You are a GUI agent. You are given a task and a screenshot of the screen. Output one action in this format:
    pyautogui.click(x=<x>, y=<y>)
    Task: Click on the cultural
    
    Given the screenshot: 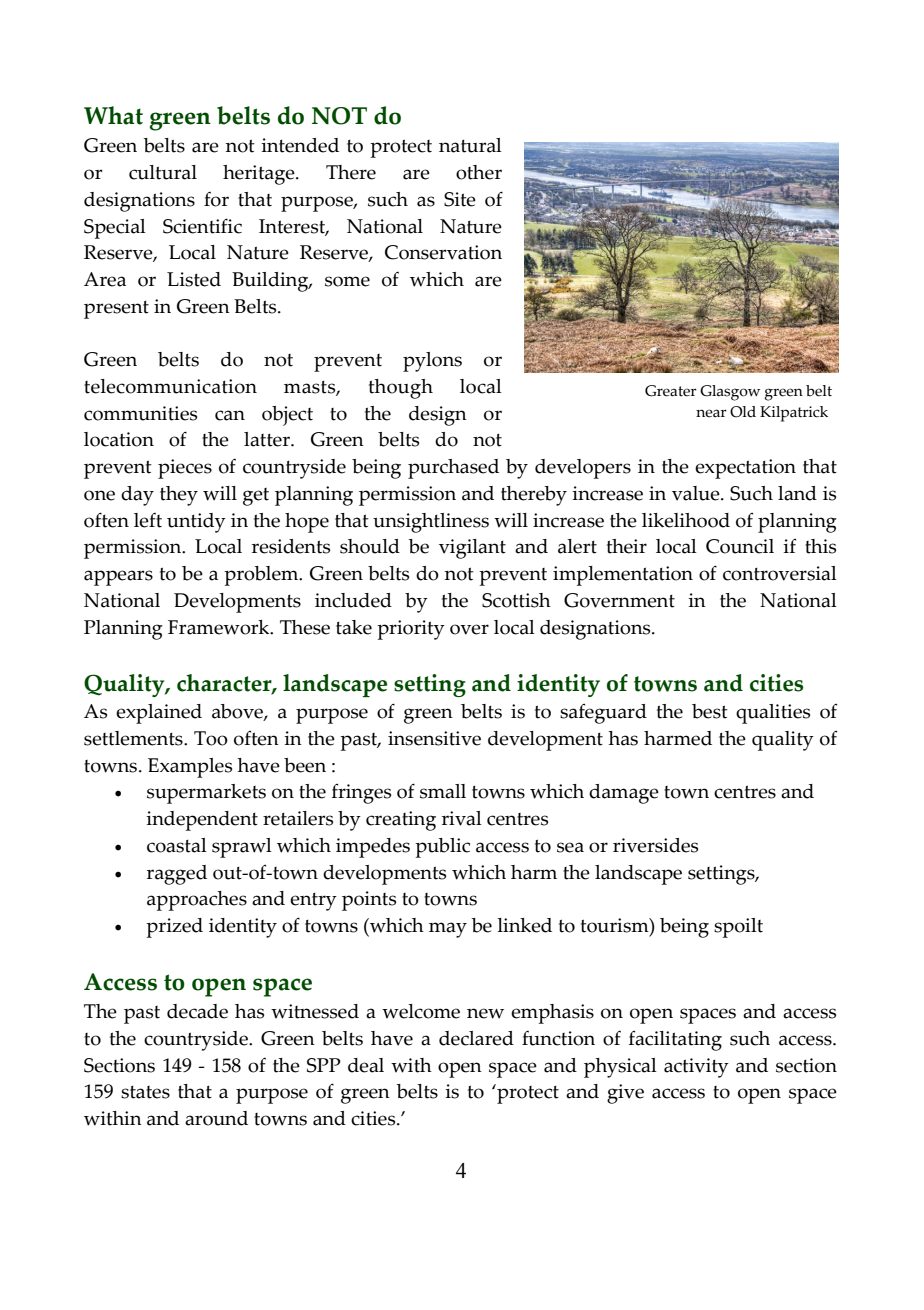 What is the action you would take?
    pyautogui.click(x=163, y=172)
